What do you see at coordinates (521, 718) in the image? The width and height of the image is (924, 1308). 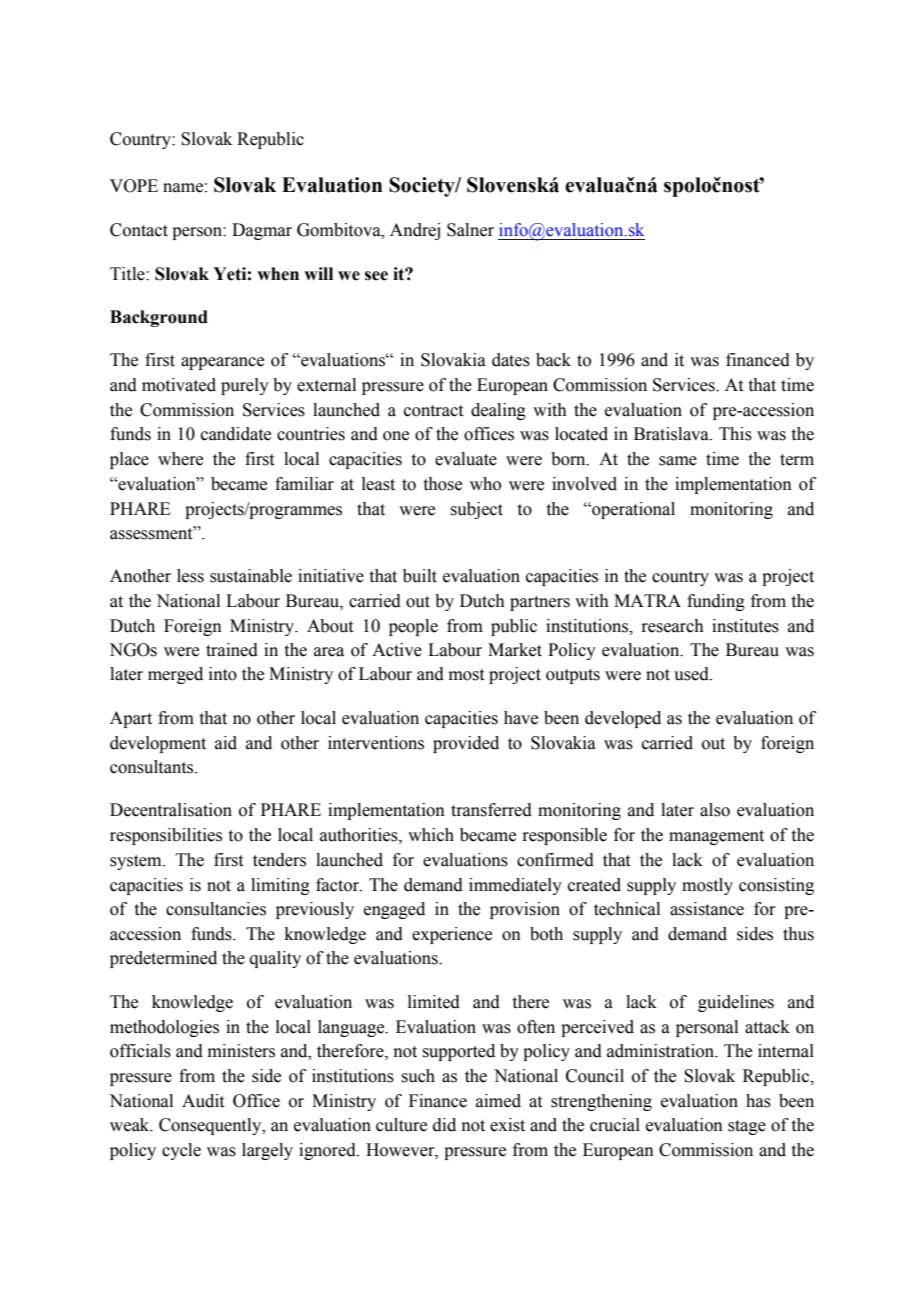 I see `have` at bounding box center [521, 718].
